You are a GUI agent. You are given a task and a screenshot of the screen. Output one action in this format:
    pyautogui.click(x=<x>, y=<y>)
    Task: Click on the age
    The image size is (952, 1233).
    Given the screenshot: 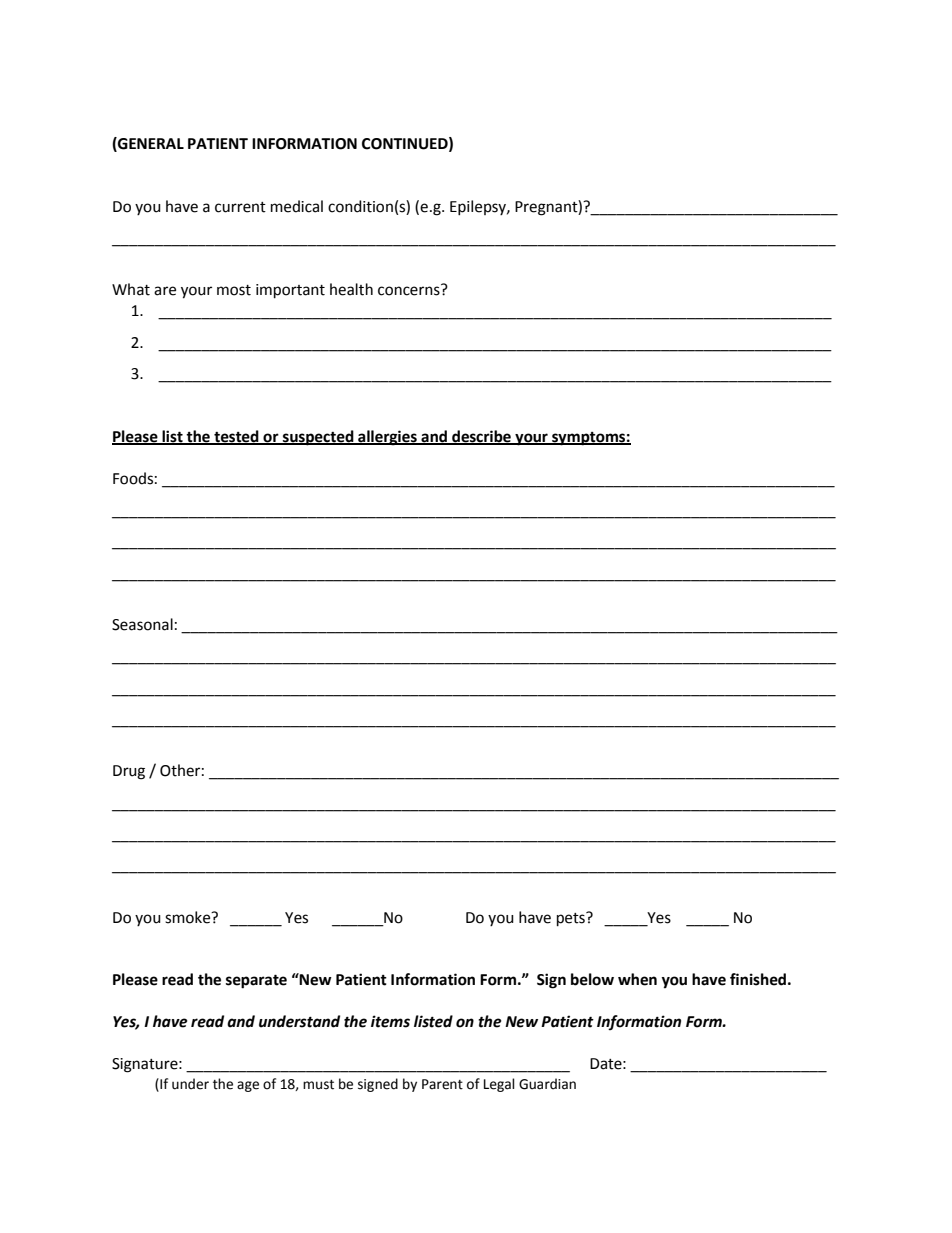 What is the action you would take?
    pyautogui.click(x=248, y=1086)
